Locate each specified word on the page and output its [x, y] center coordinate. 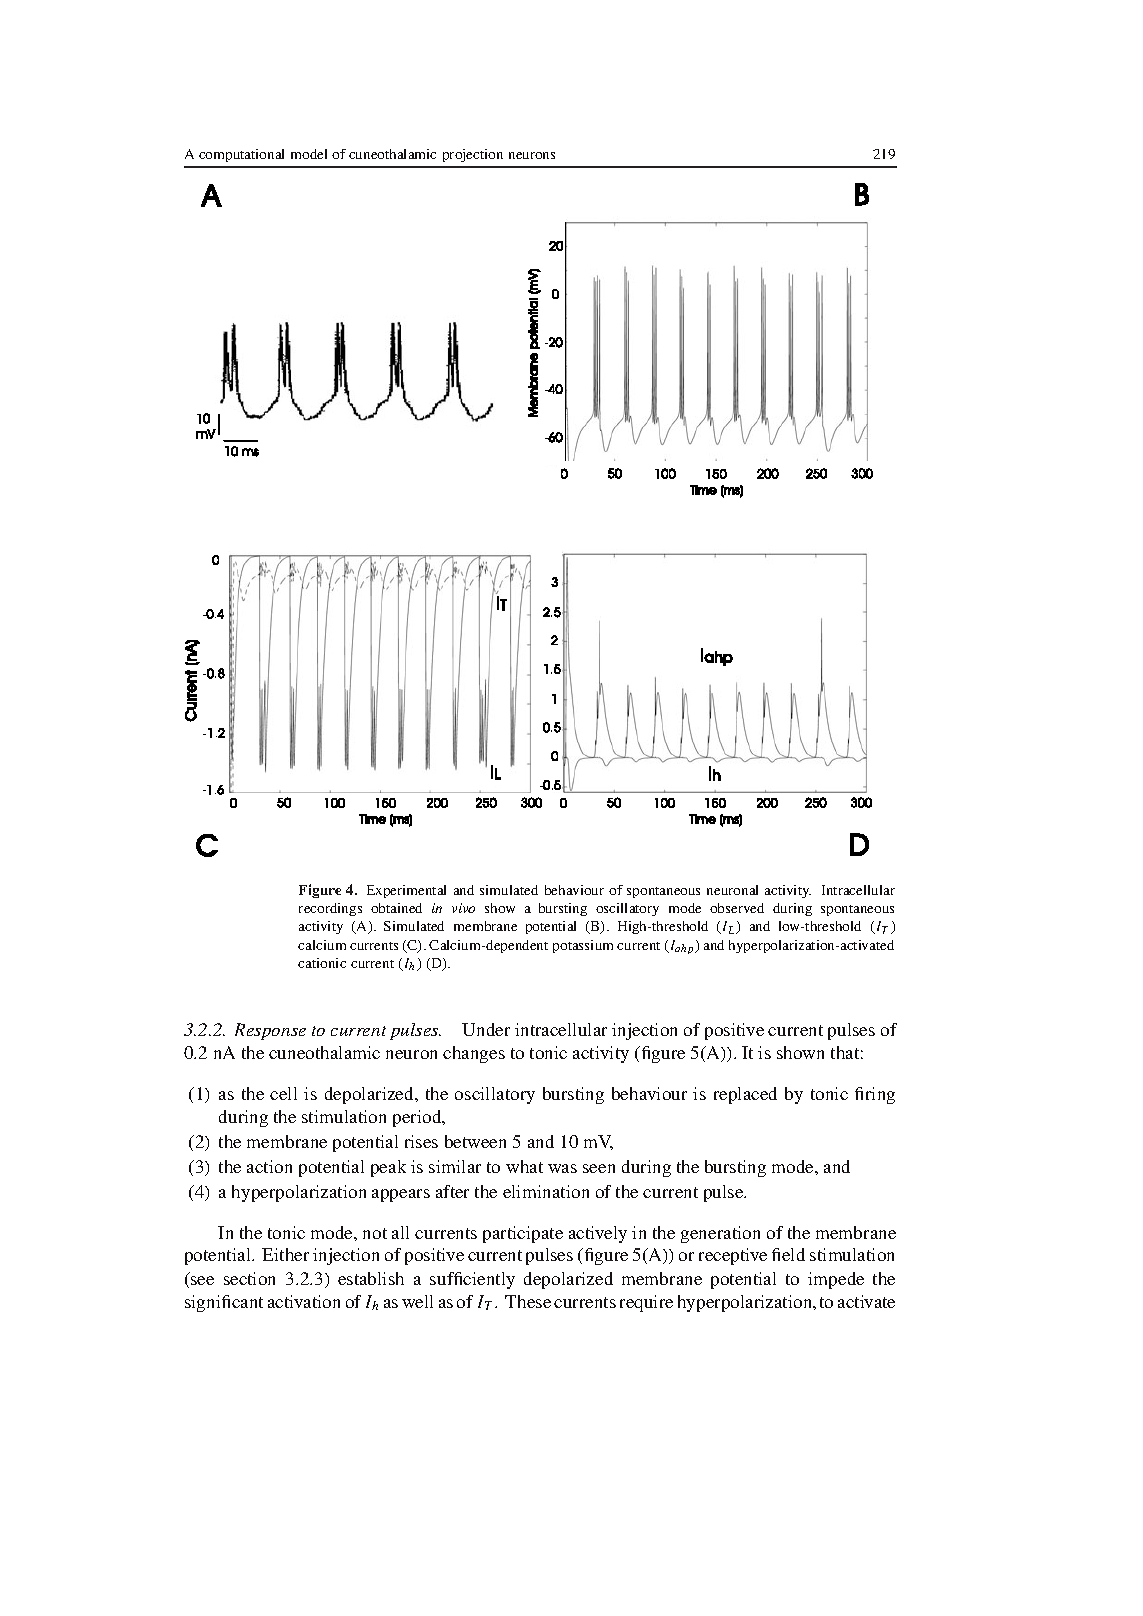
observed [737, 908]
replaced [745, 1095]
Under [486, 1029]
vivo [463, 908]
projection [473, 155]
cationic [322, 963]
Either [285, 1254]
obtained [396, 908]
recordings [330, 909]
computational [241, 155]
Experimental [406, 891]
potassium [583, 946]
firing [875, 1095]
